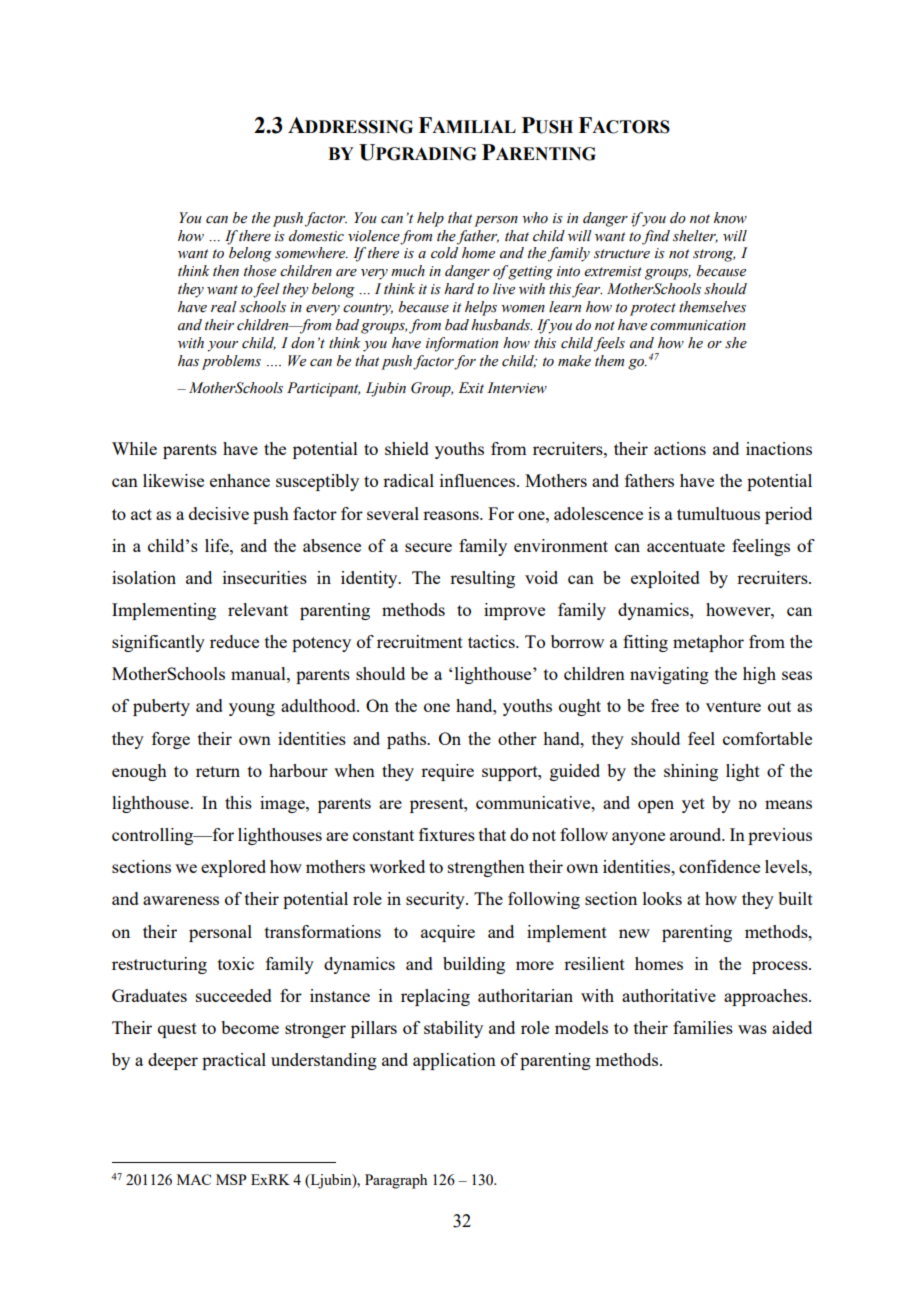 Image resolution: width=924 pixels, height=1308 pixels. I want to click on explored, so click(233, 868).
